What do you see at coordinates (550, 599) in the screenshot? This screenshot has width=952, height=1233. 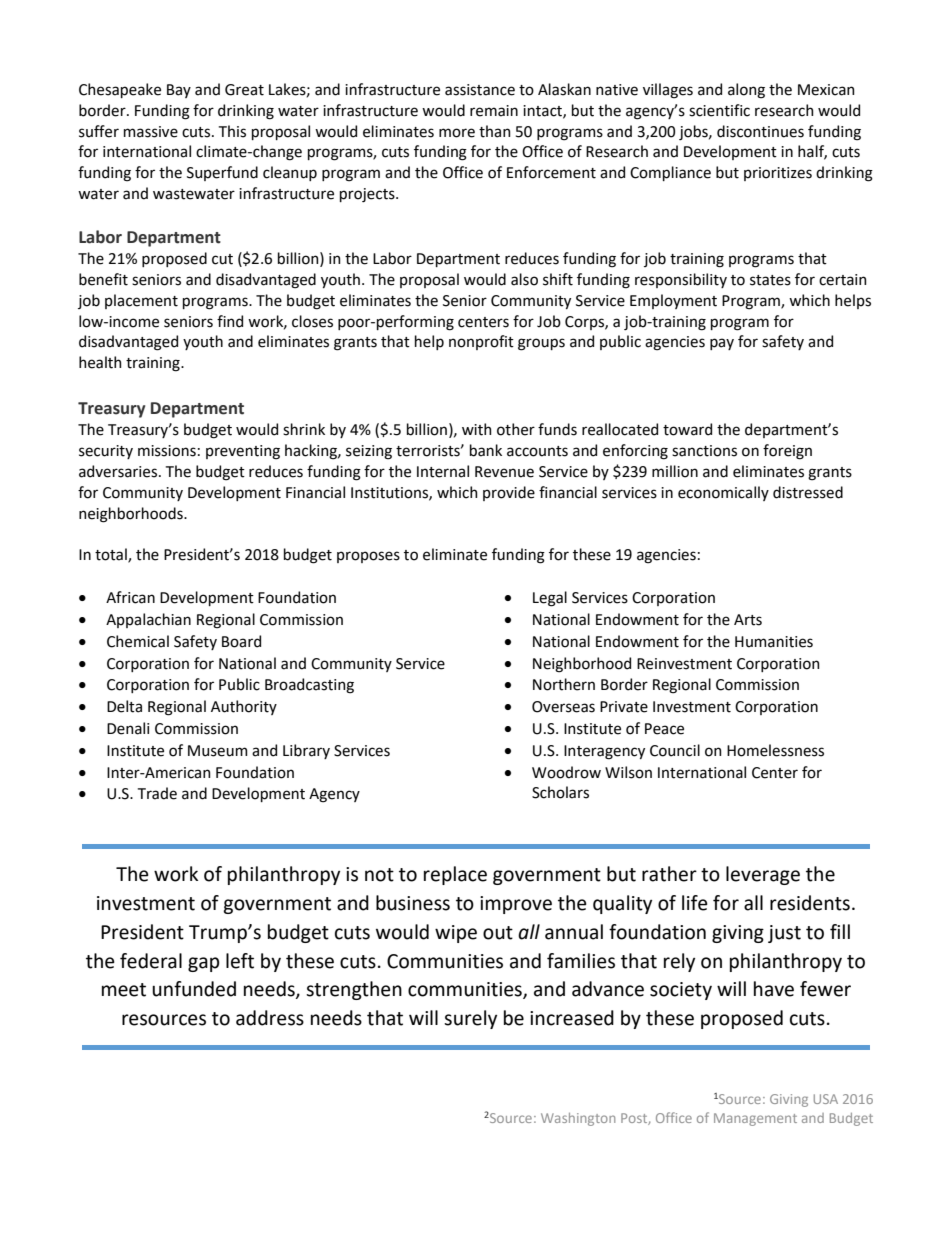 I see `Legal` at bounding box center [550, 599].
